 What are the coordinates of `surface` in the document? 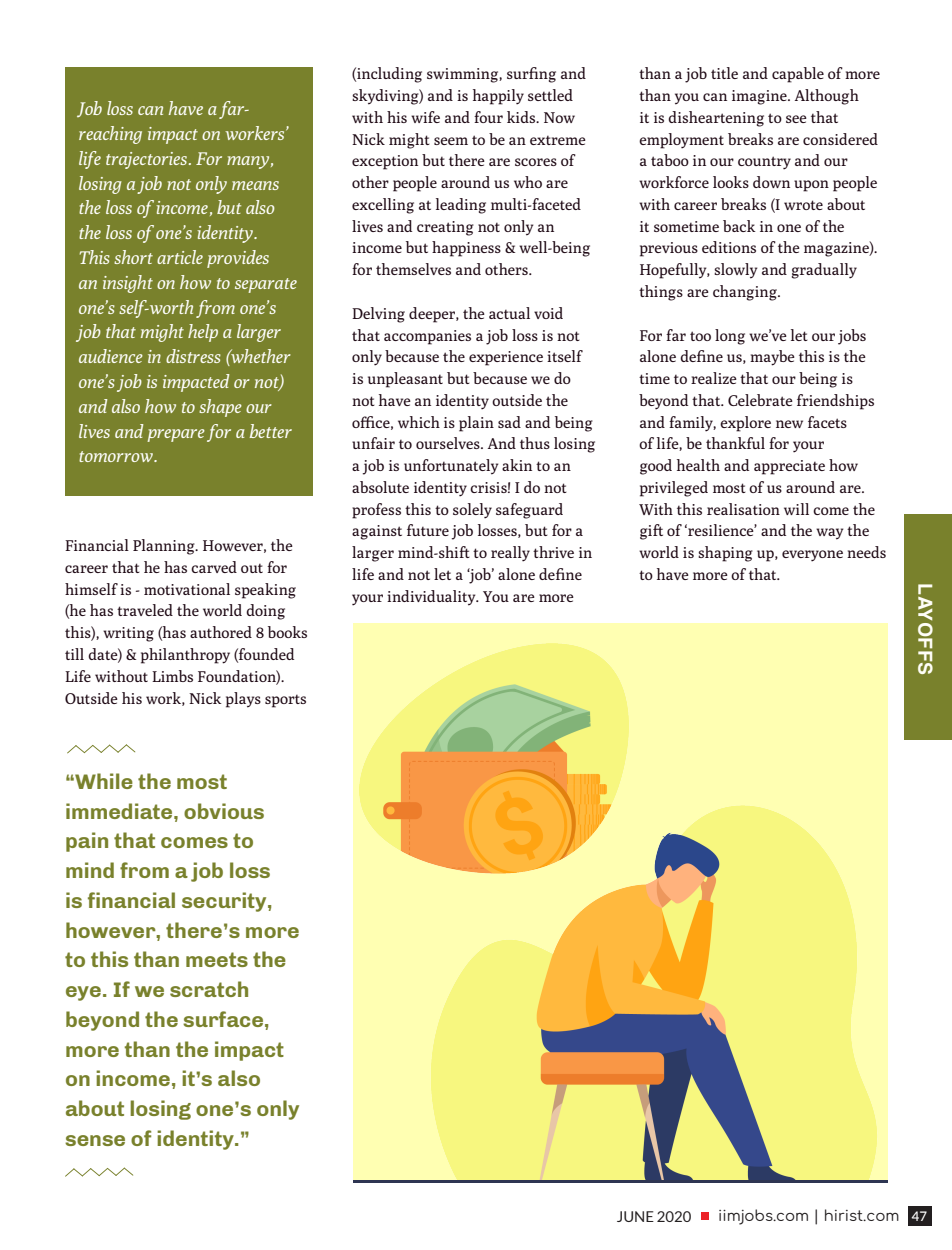 It's located at (223, 1019).
